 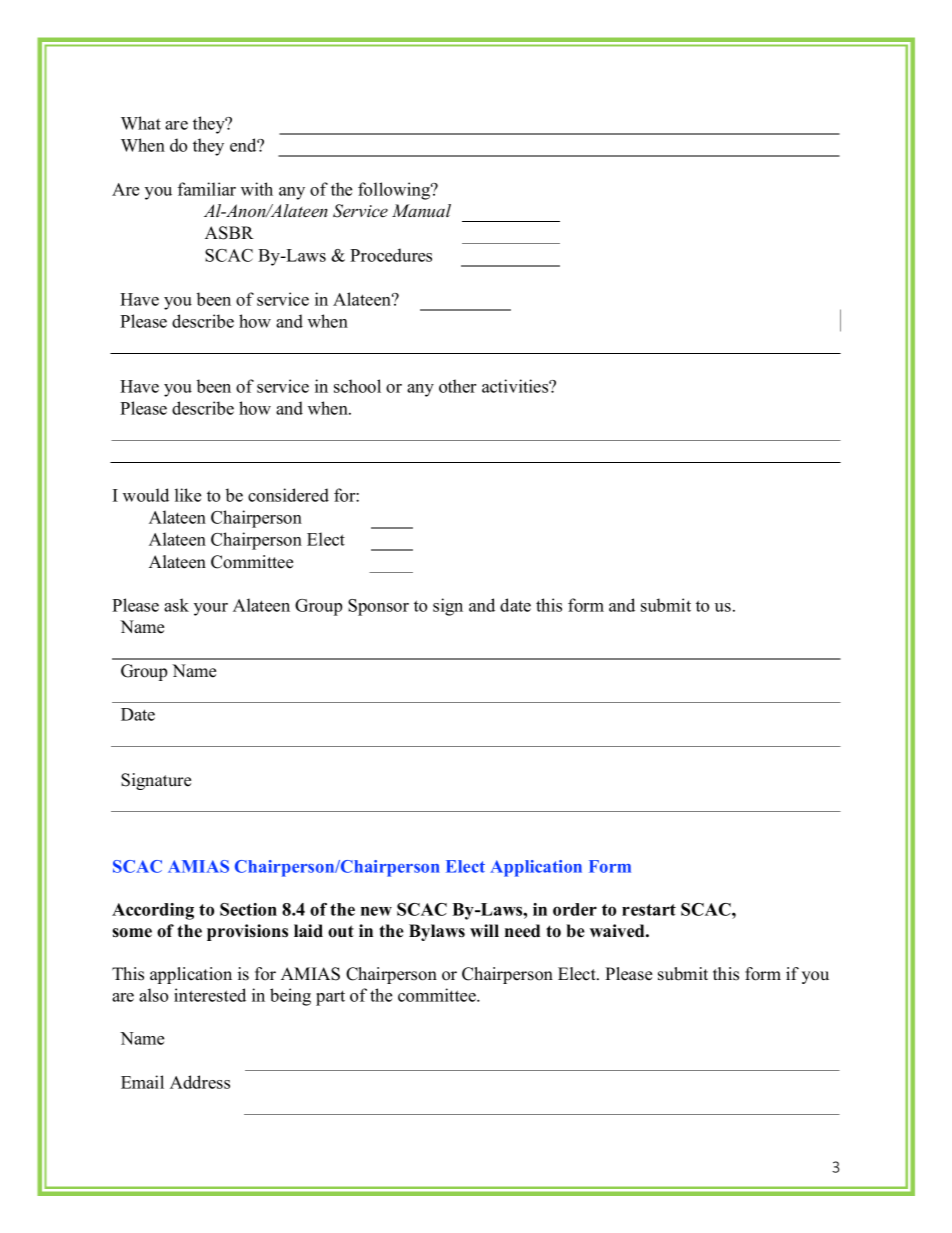 What do you see at coordinates (207, 189) in the screenshot?
I see `familiar` at bounding box center [207, 189].
